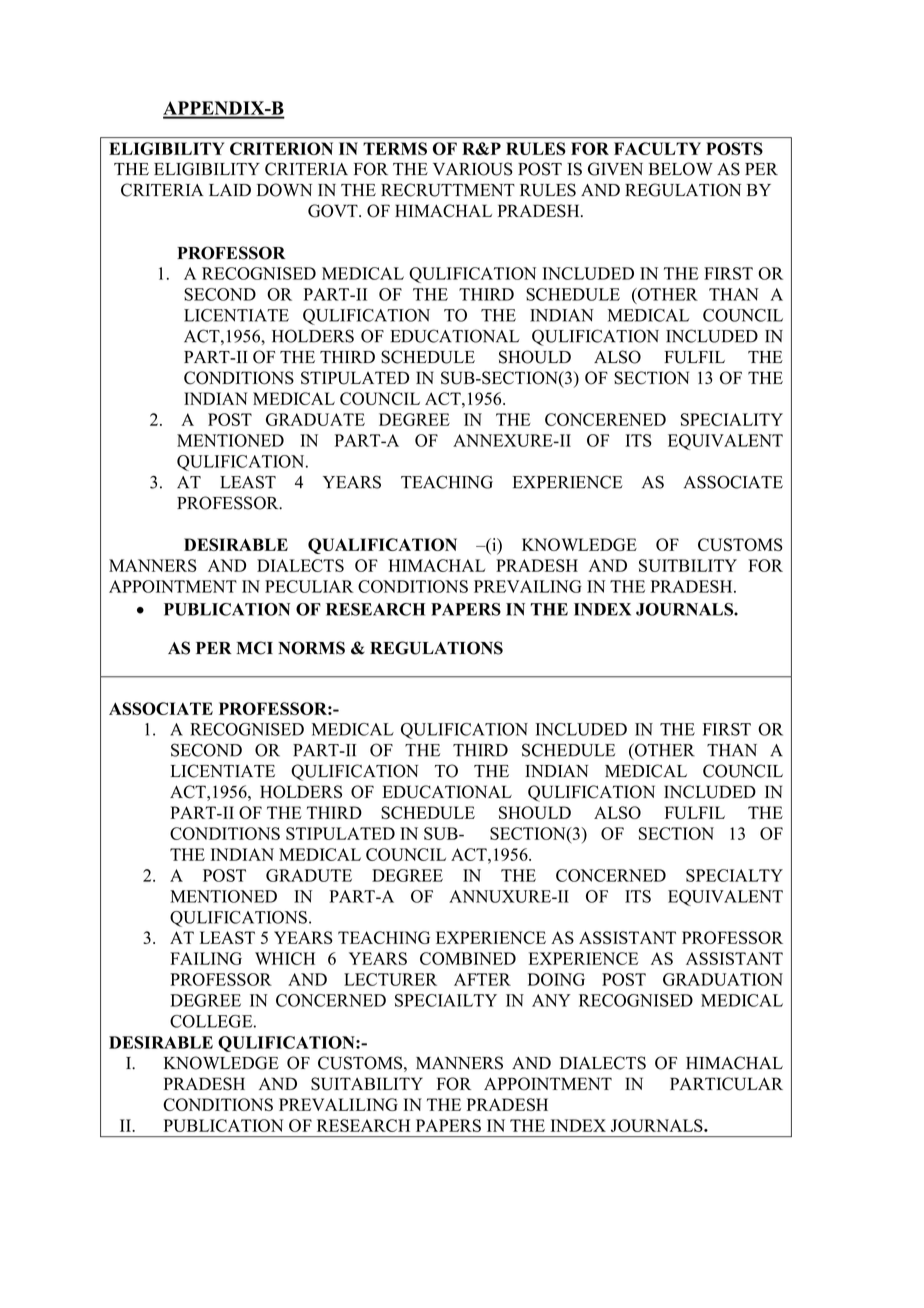 This screenshot has height=1308, width=924. Describe the element at coordinates (473, 169) in the screenshot. I see `VARIOUS` at that location.
